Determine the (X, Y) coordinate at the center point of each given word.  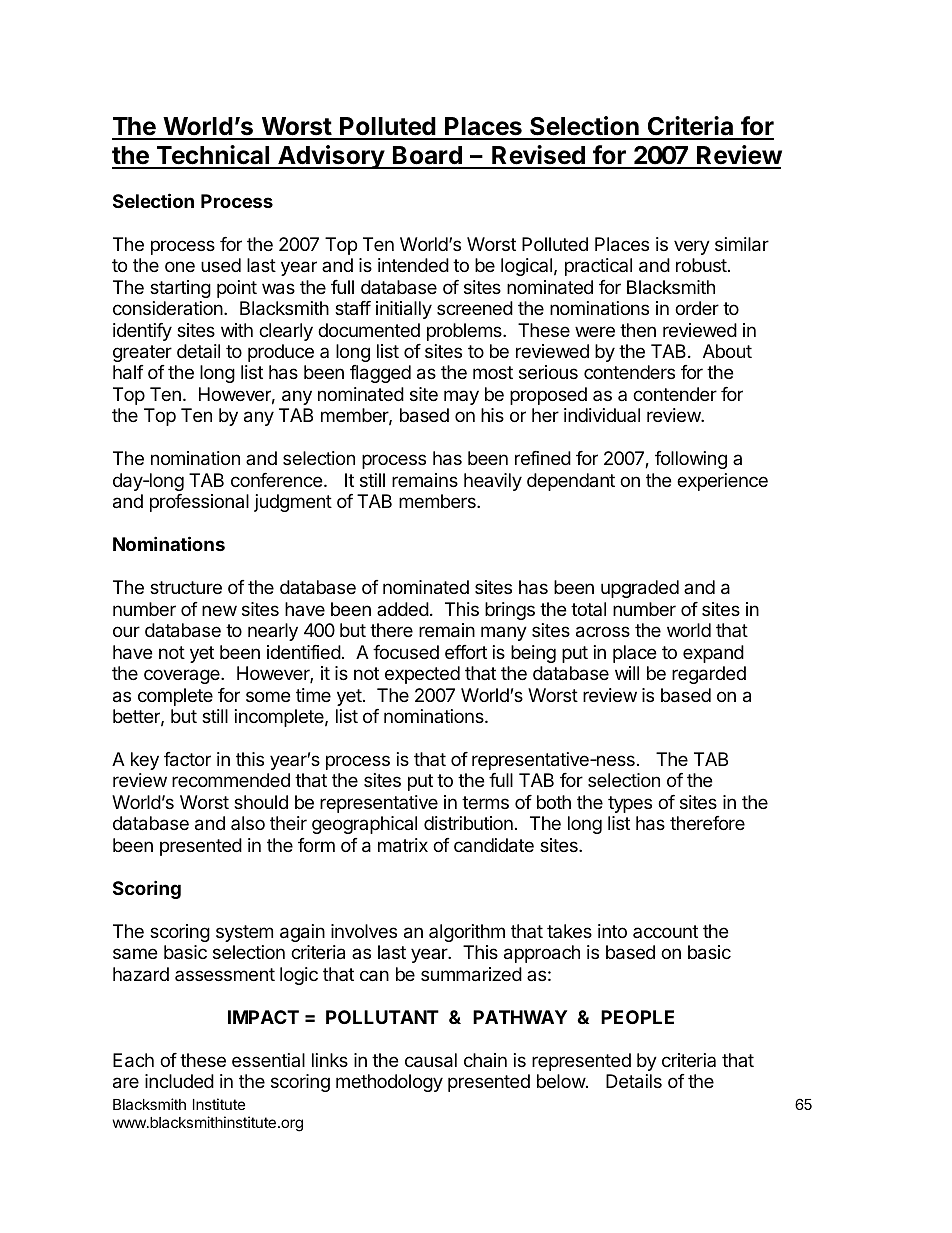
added (403, 609)
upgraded (640, 589)
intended (413, 265)
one (180, 266)
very (692, 247)
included (179, 1081)
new (219, 610)
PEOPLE (637, 1017)
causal (431, 1060)
